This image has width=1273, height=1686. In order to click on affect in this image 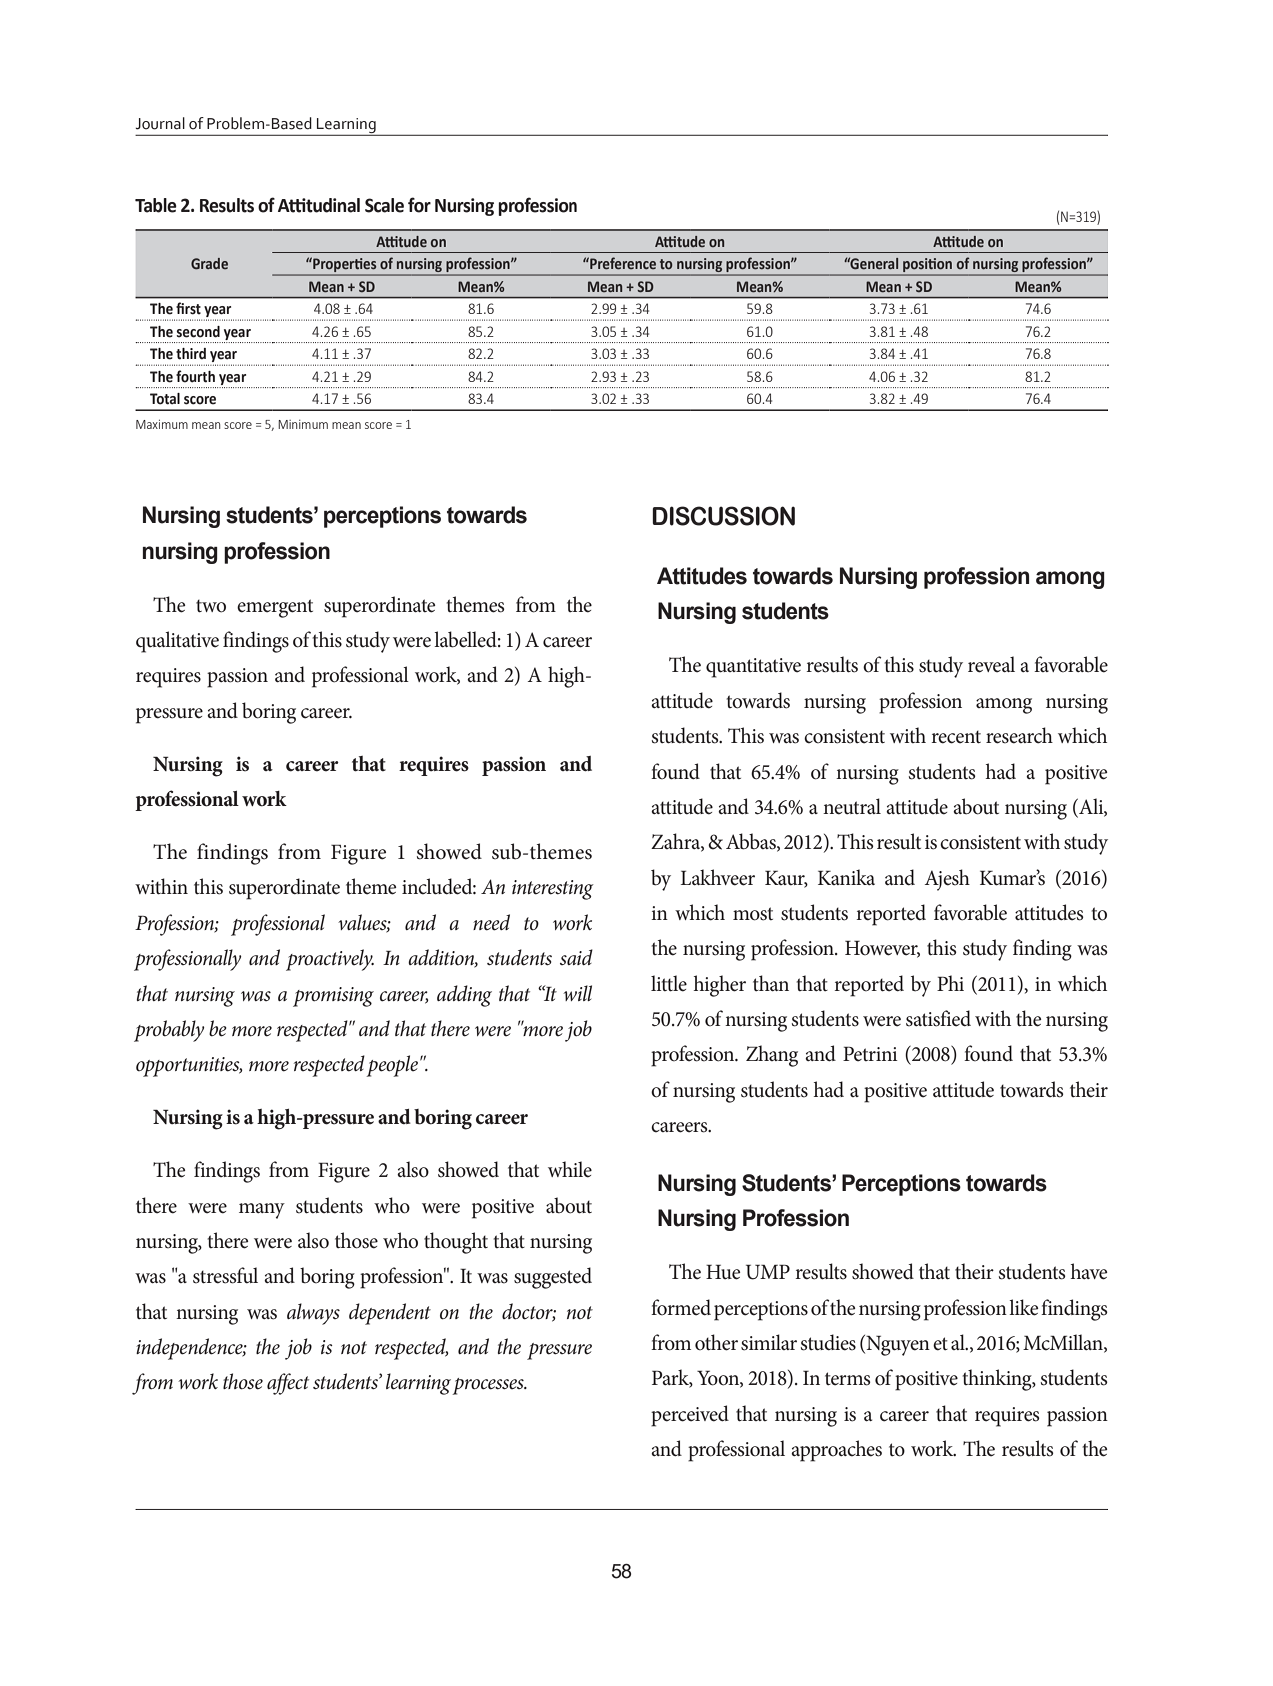, I will do `click(288, 1384)`.
